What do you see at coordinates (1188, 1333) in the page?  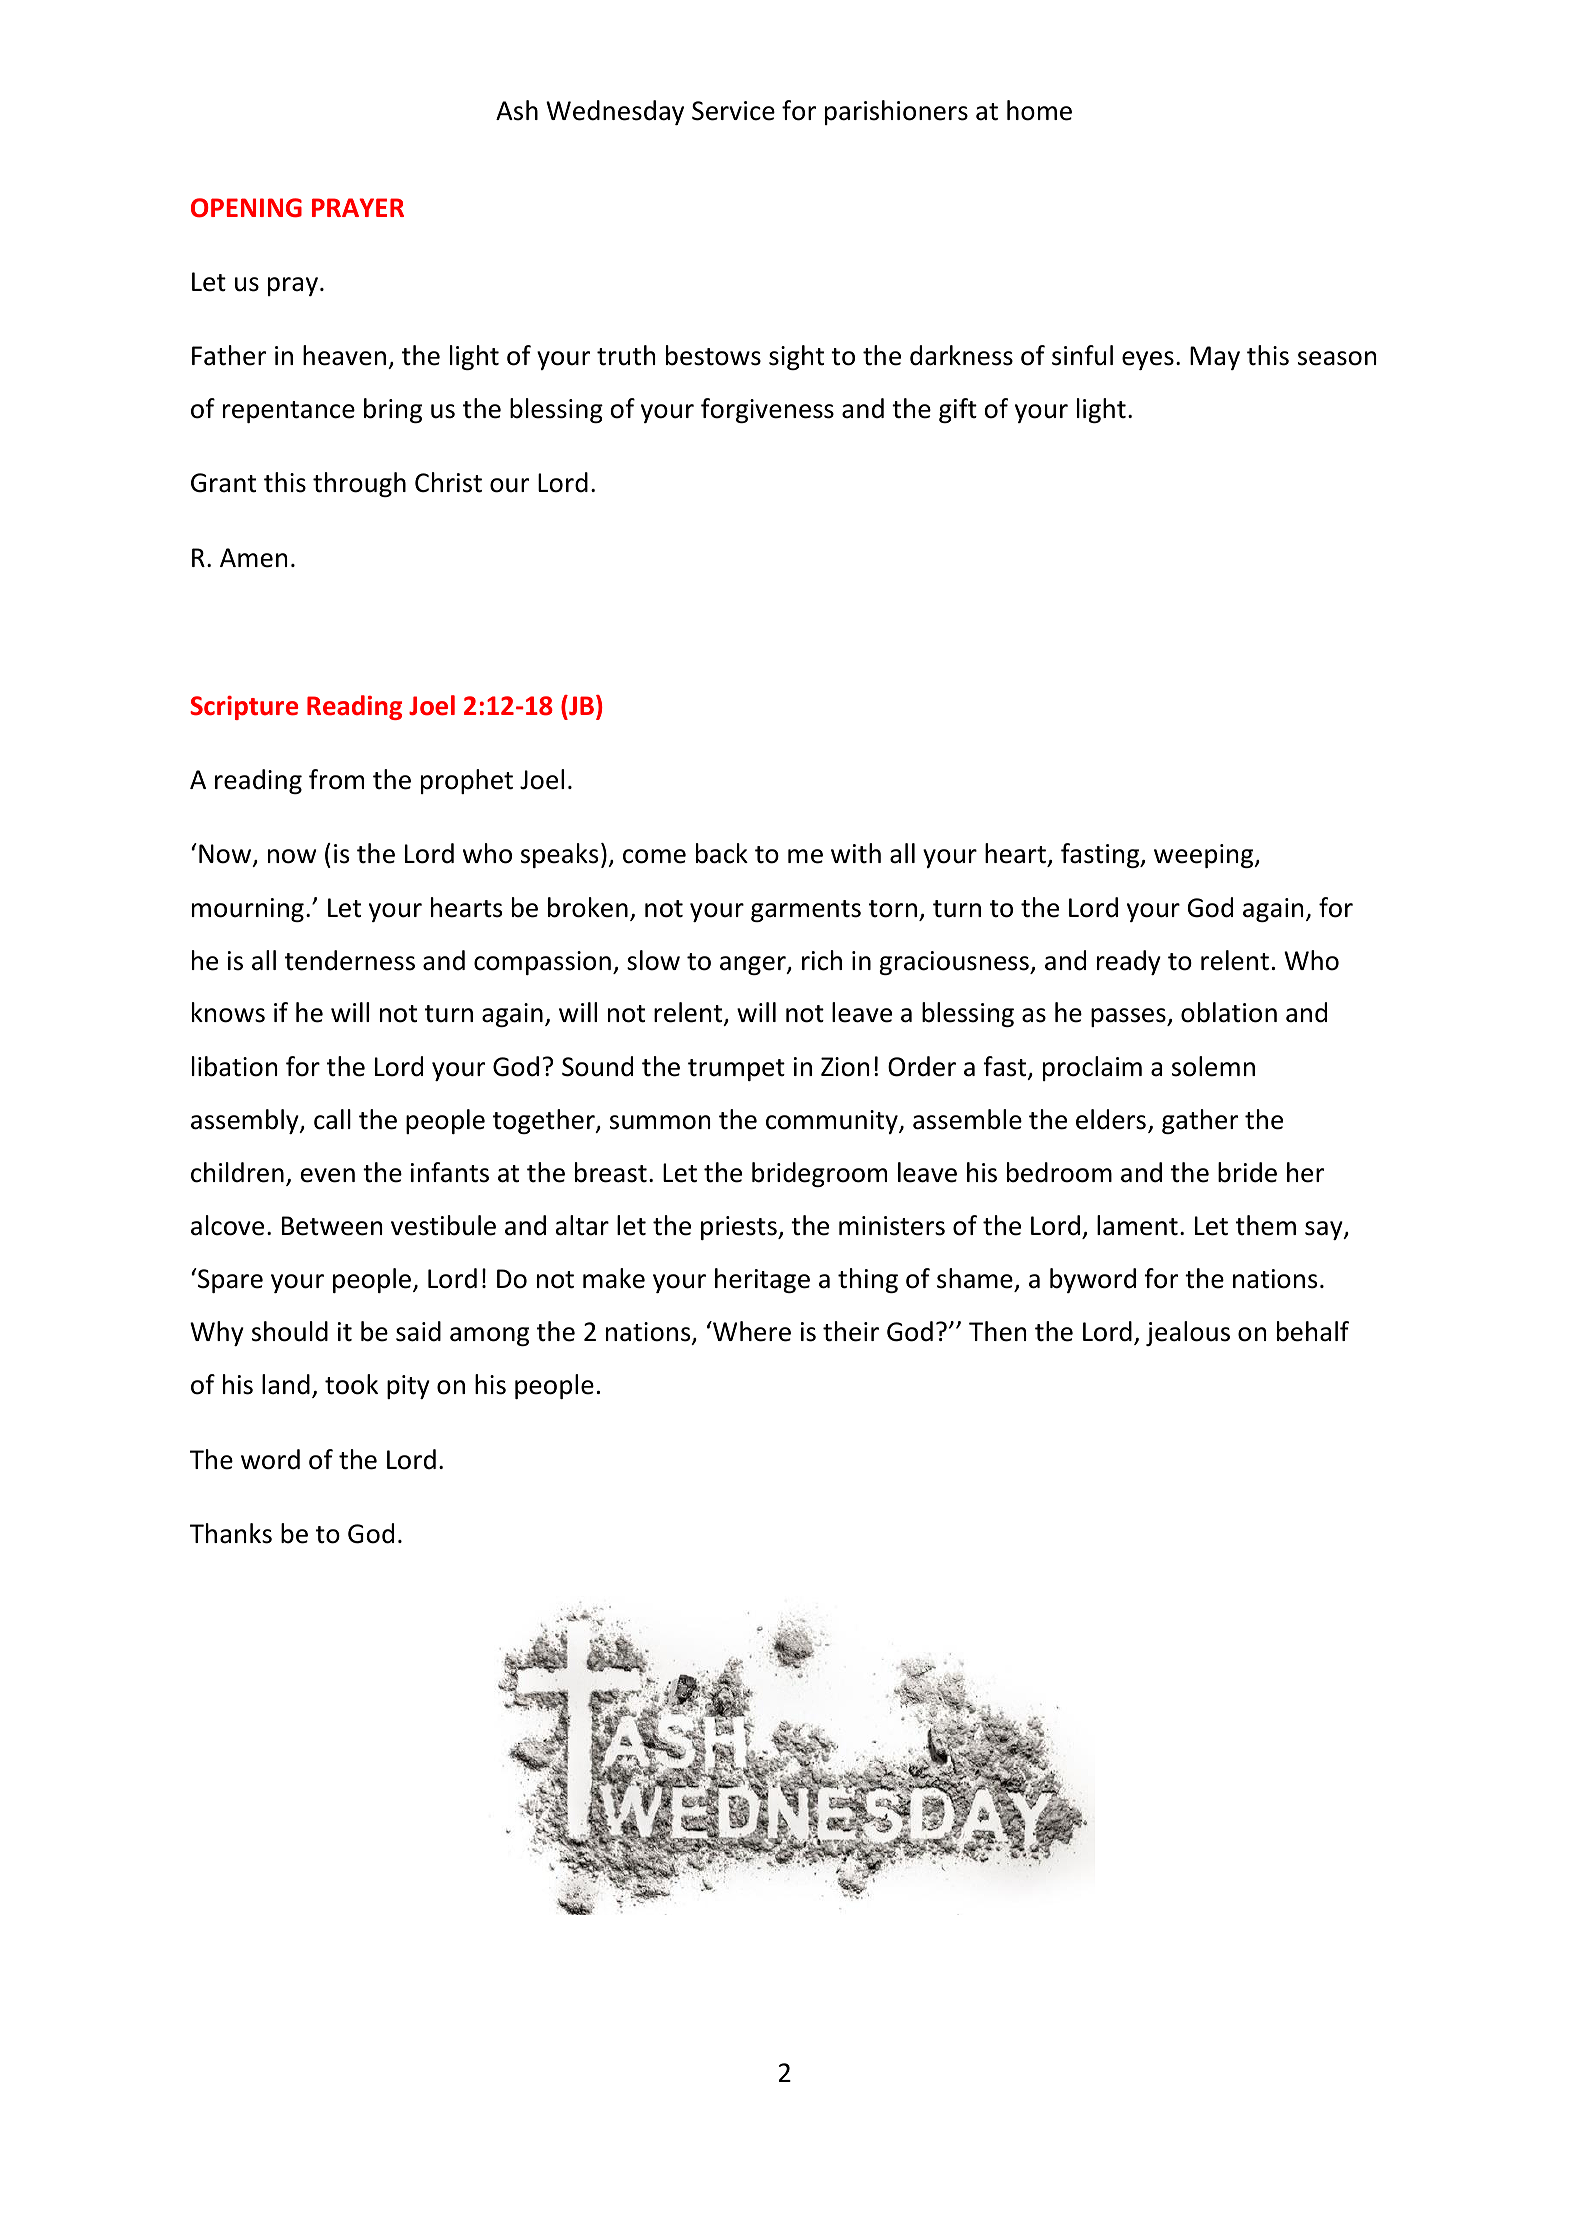 I see `jealous` at bounding box center [1188, 1333].
